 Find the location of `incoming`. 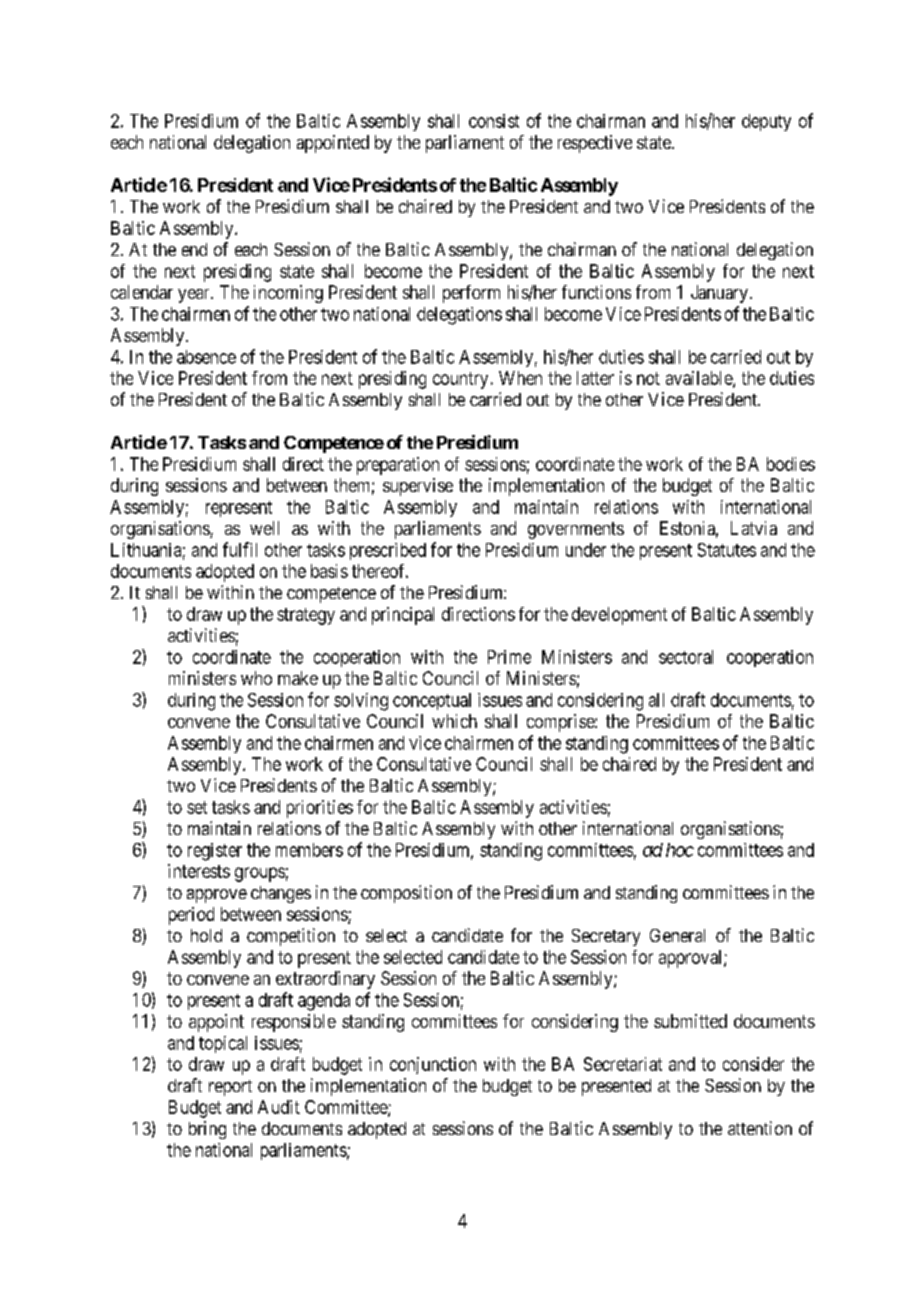

incoming is located at coordinates (288, 294).
